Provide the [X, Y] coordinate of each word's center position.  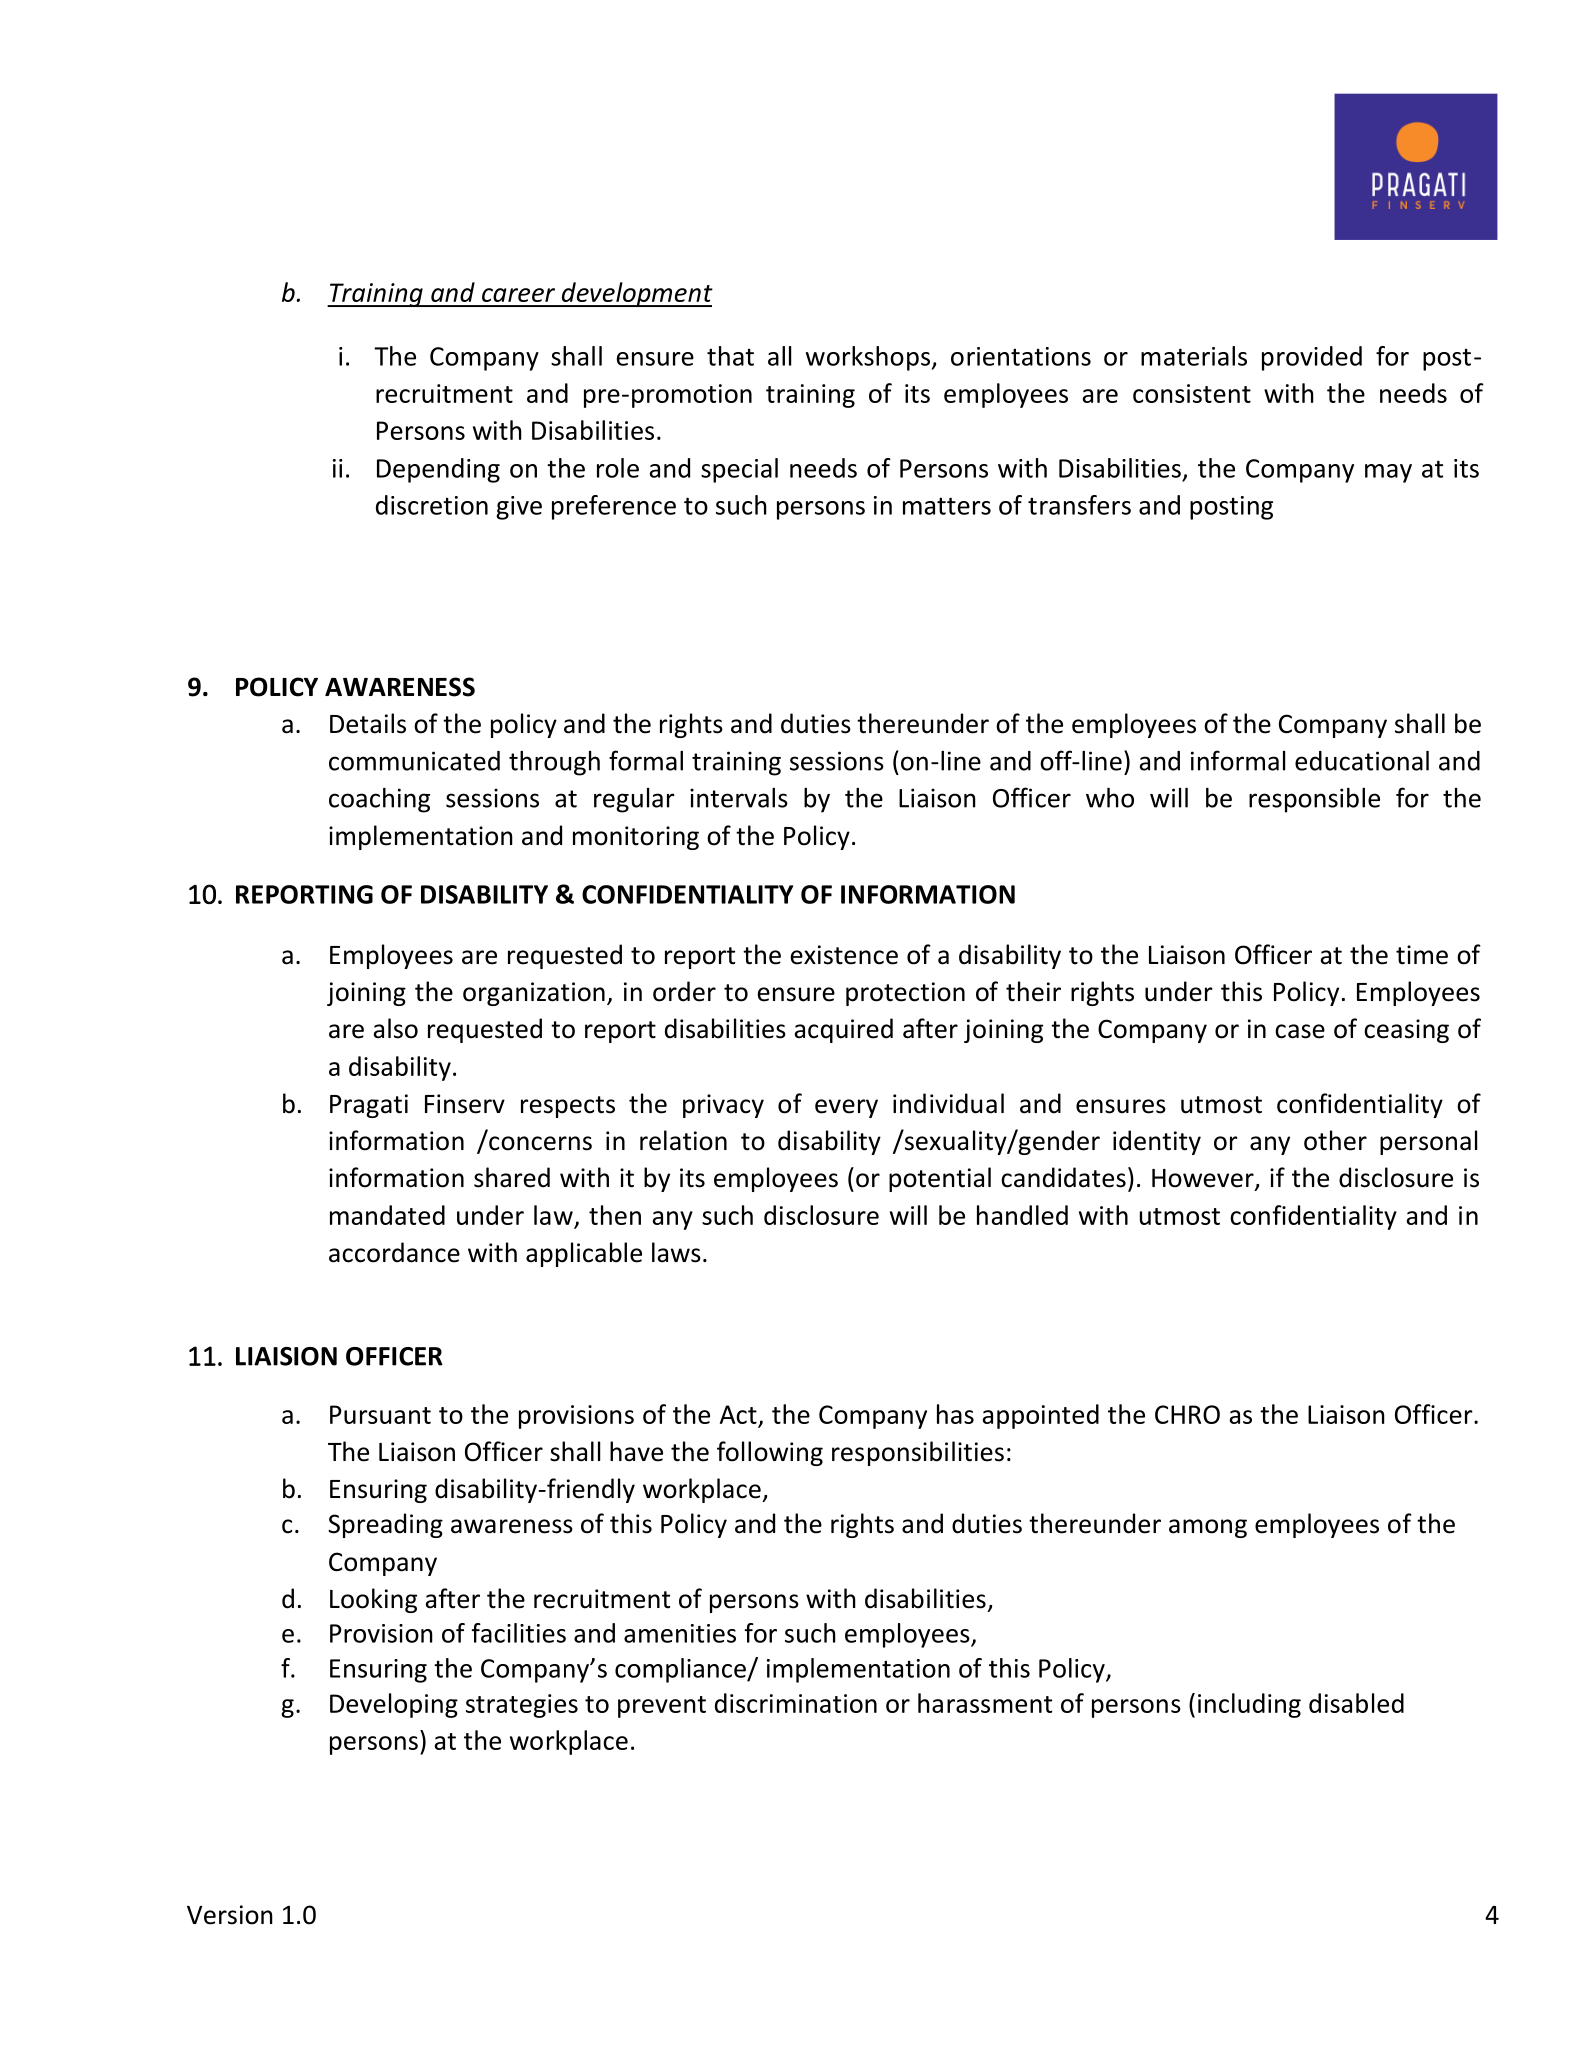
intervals [739, 798]
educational [1362, 761]
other [1335, 1140]
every [846, 1108]
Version [230, 1915]
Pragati [369, 1106]
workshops [869, 358]
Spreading [385, 1525]
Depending [438, 470]
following [770, 1453]
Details [368, 723]
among [1208, 1528]
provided [1312, 358]
